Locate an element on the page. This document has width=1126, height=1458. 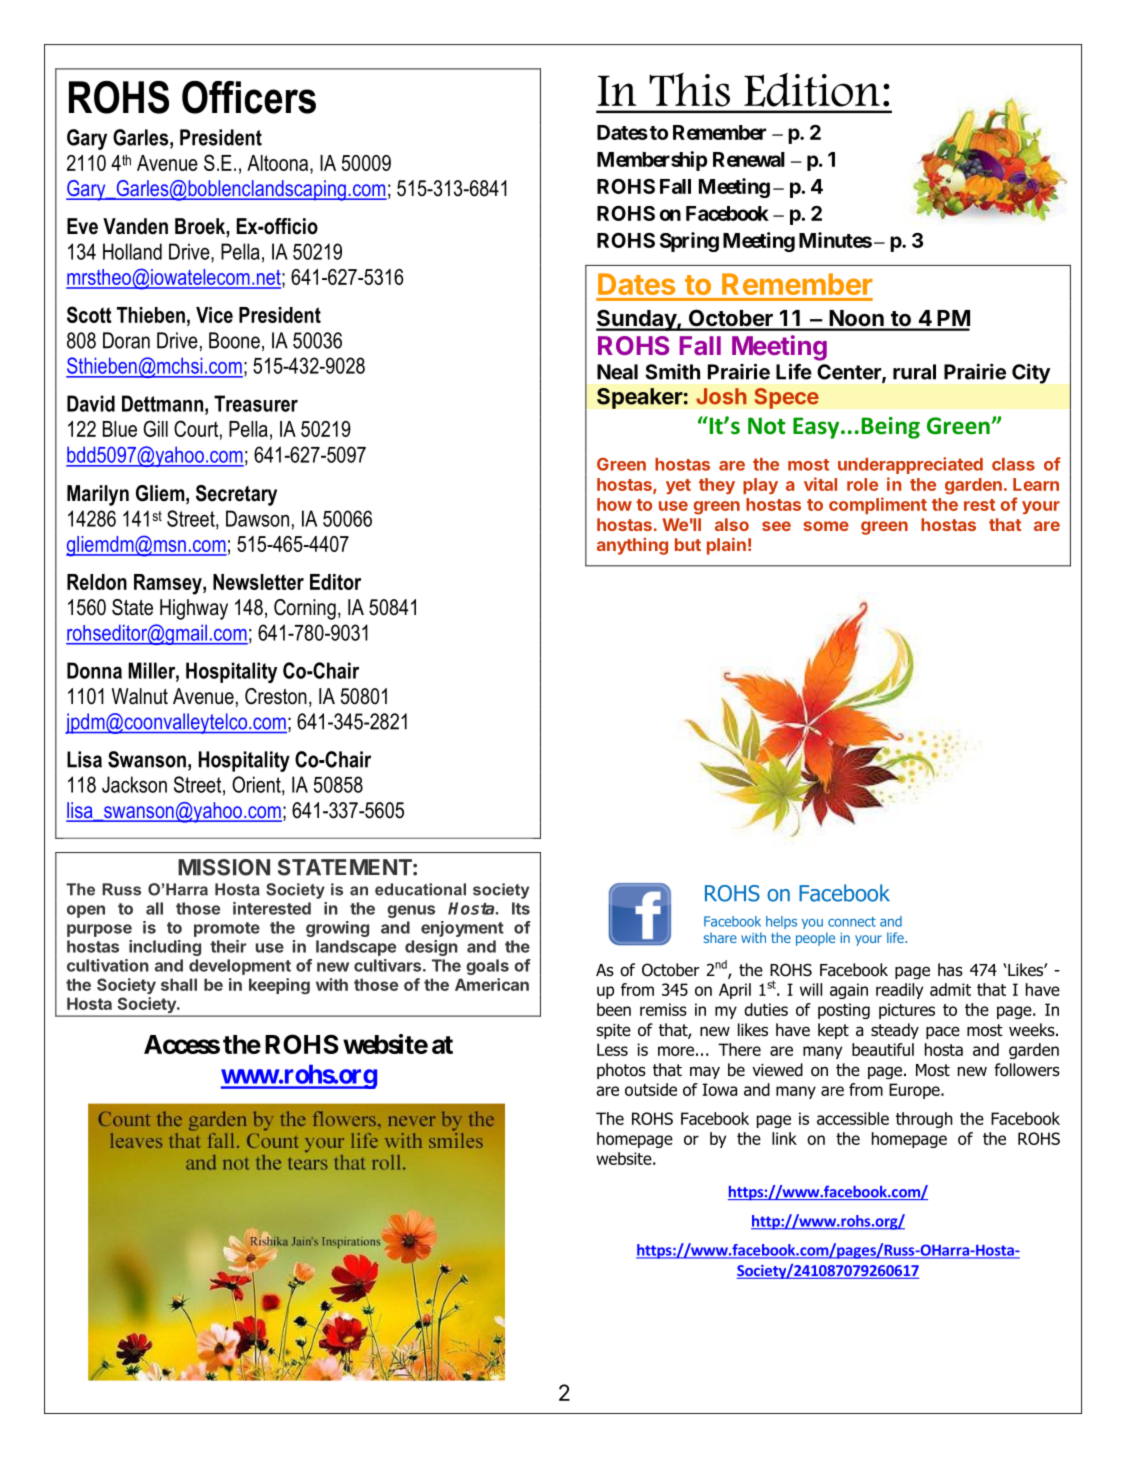
Edition is located at coordinates (812, 90).
